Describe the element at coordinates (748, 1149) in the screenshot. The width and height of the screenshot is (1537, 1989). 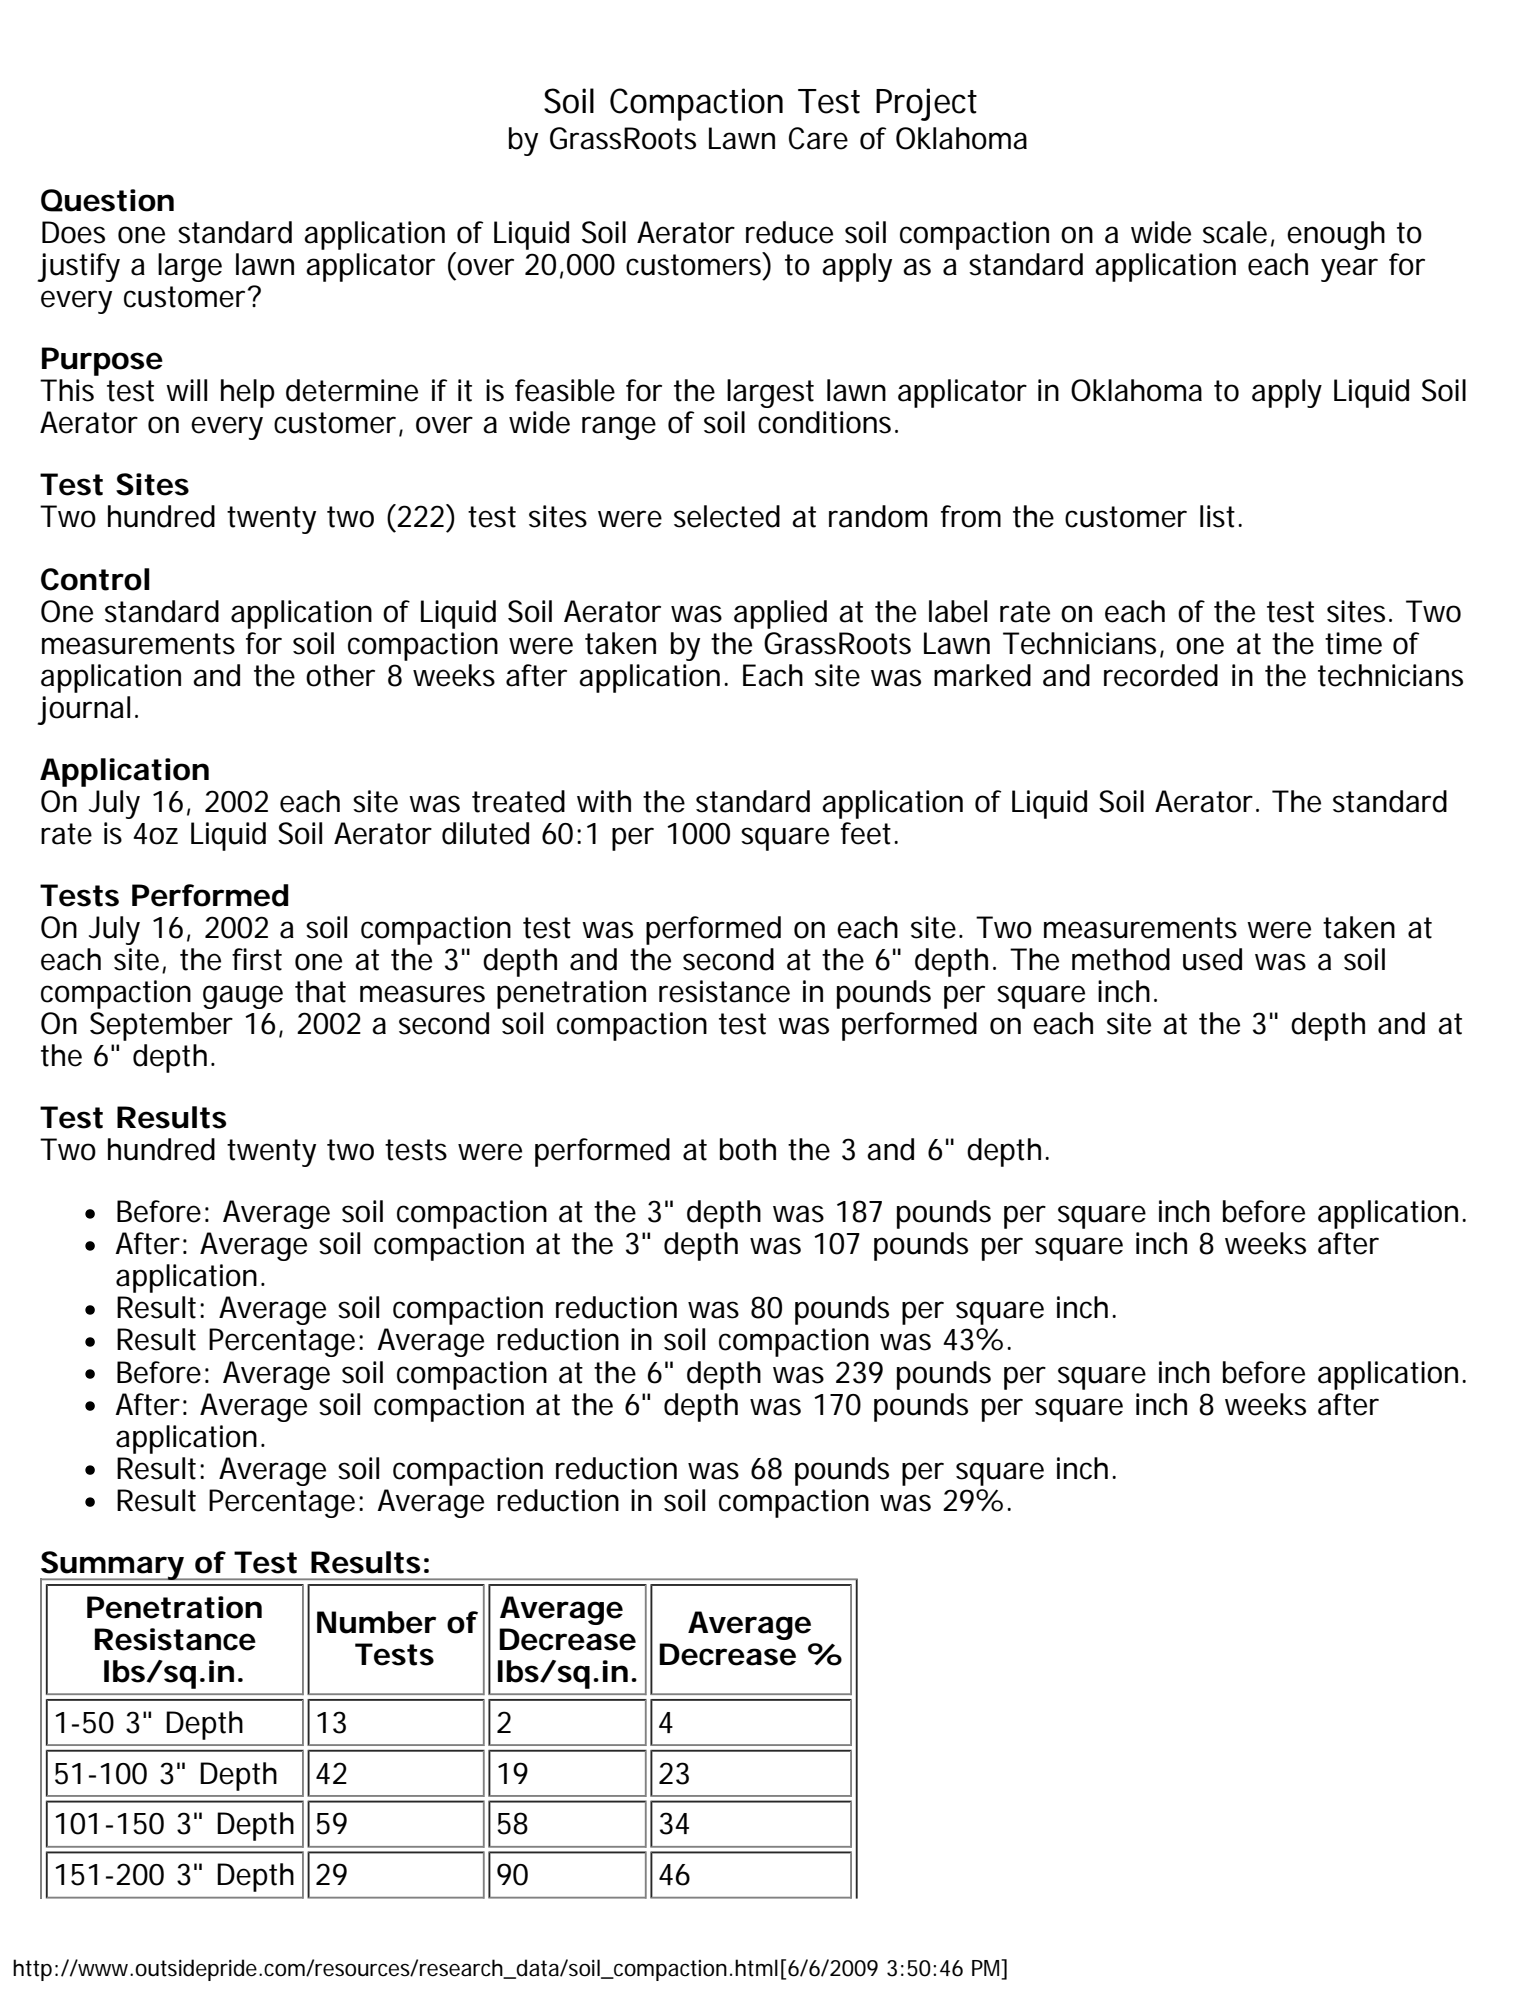
I see `both` at that location.
